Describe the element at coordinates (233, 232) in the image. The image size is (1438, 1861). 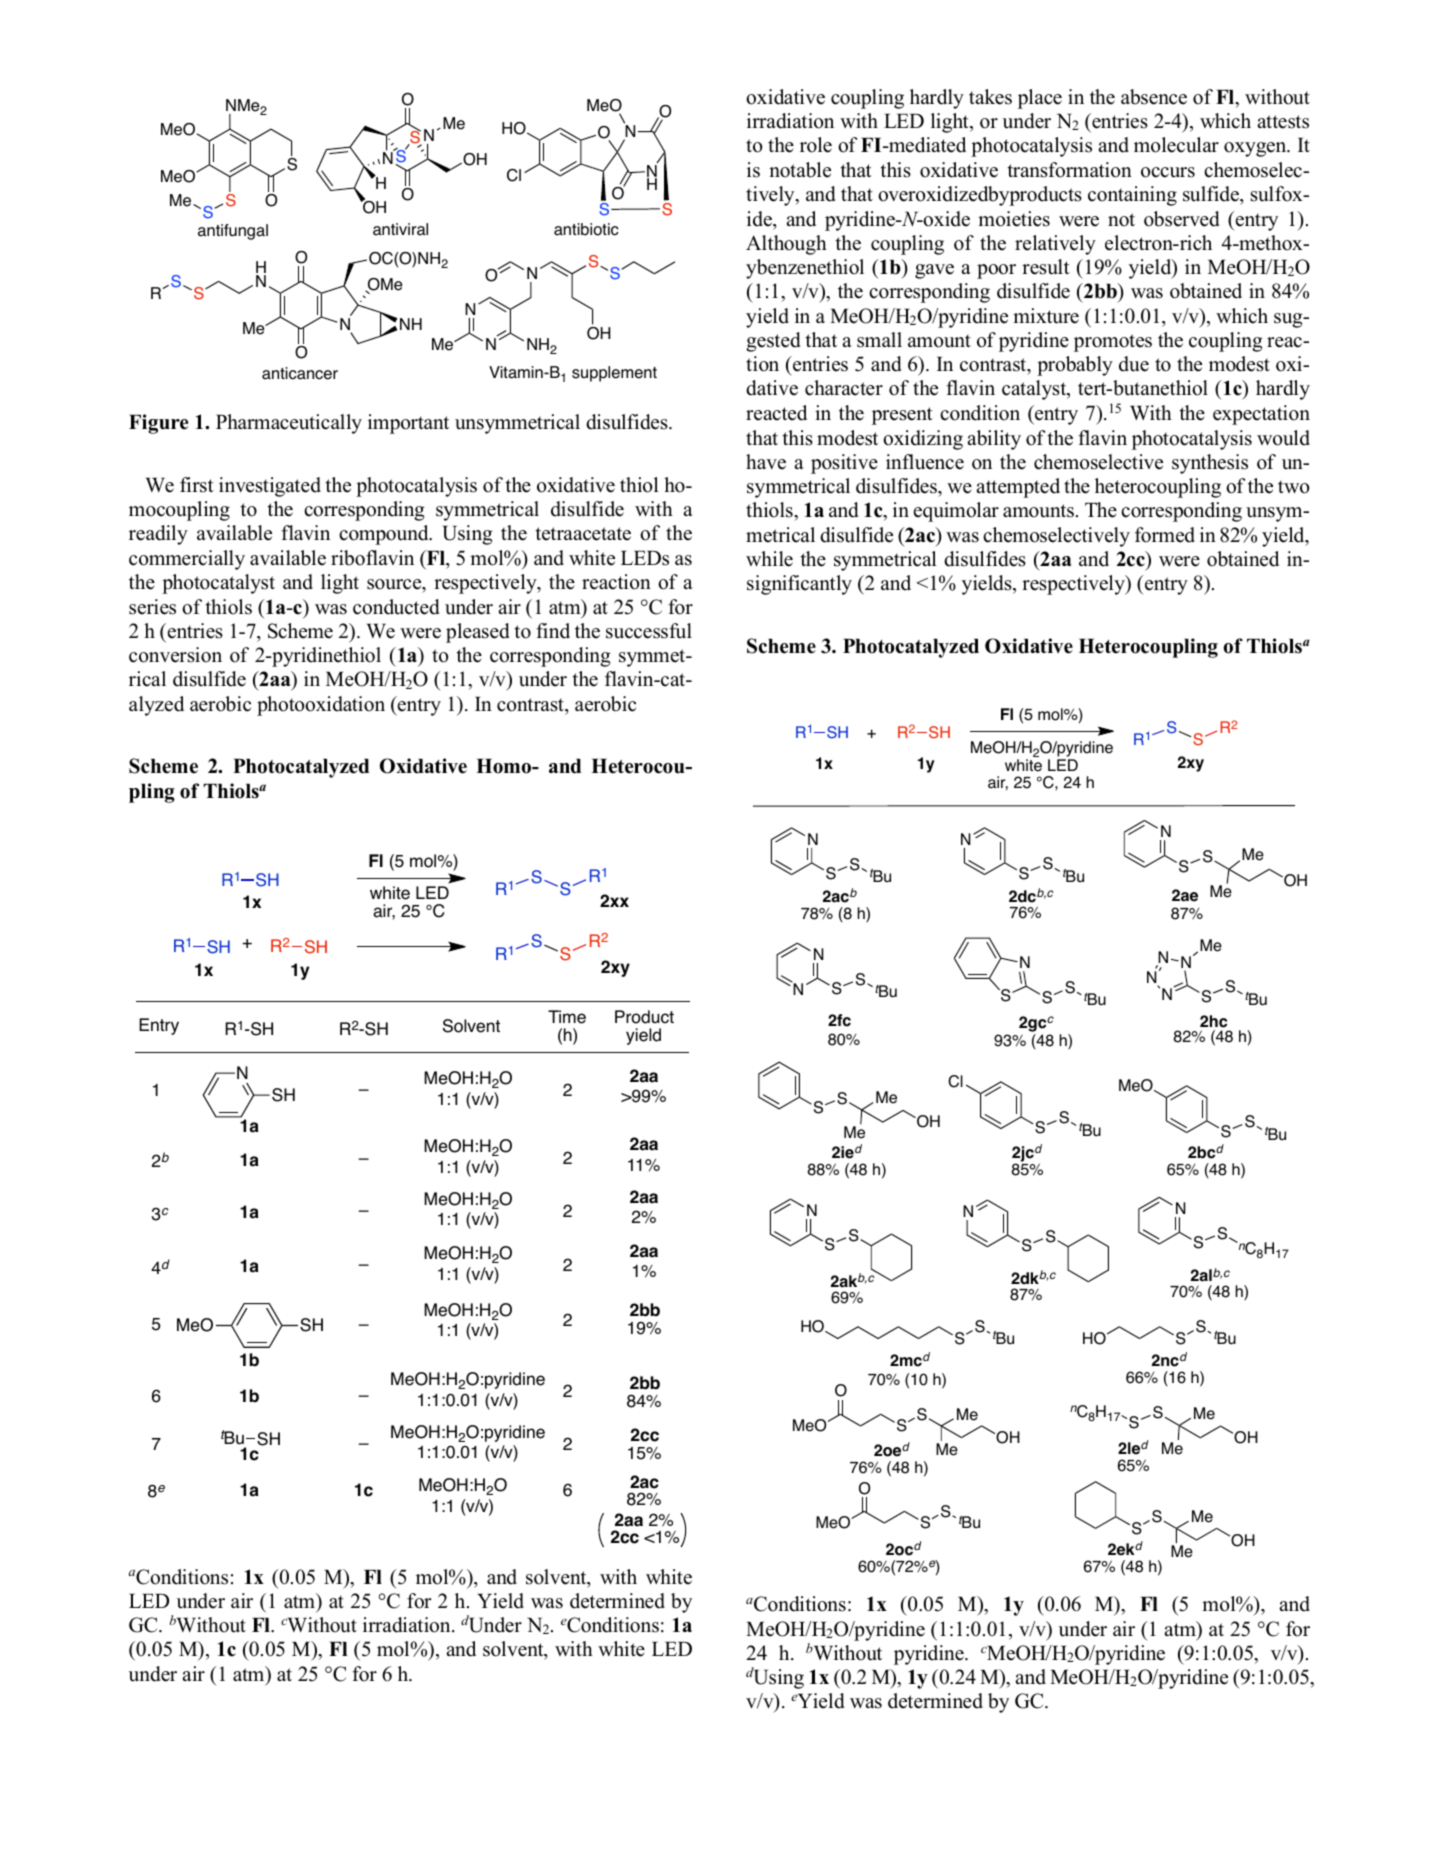
I see `antifungal` at that location.
